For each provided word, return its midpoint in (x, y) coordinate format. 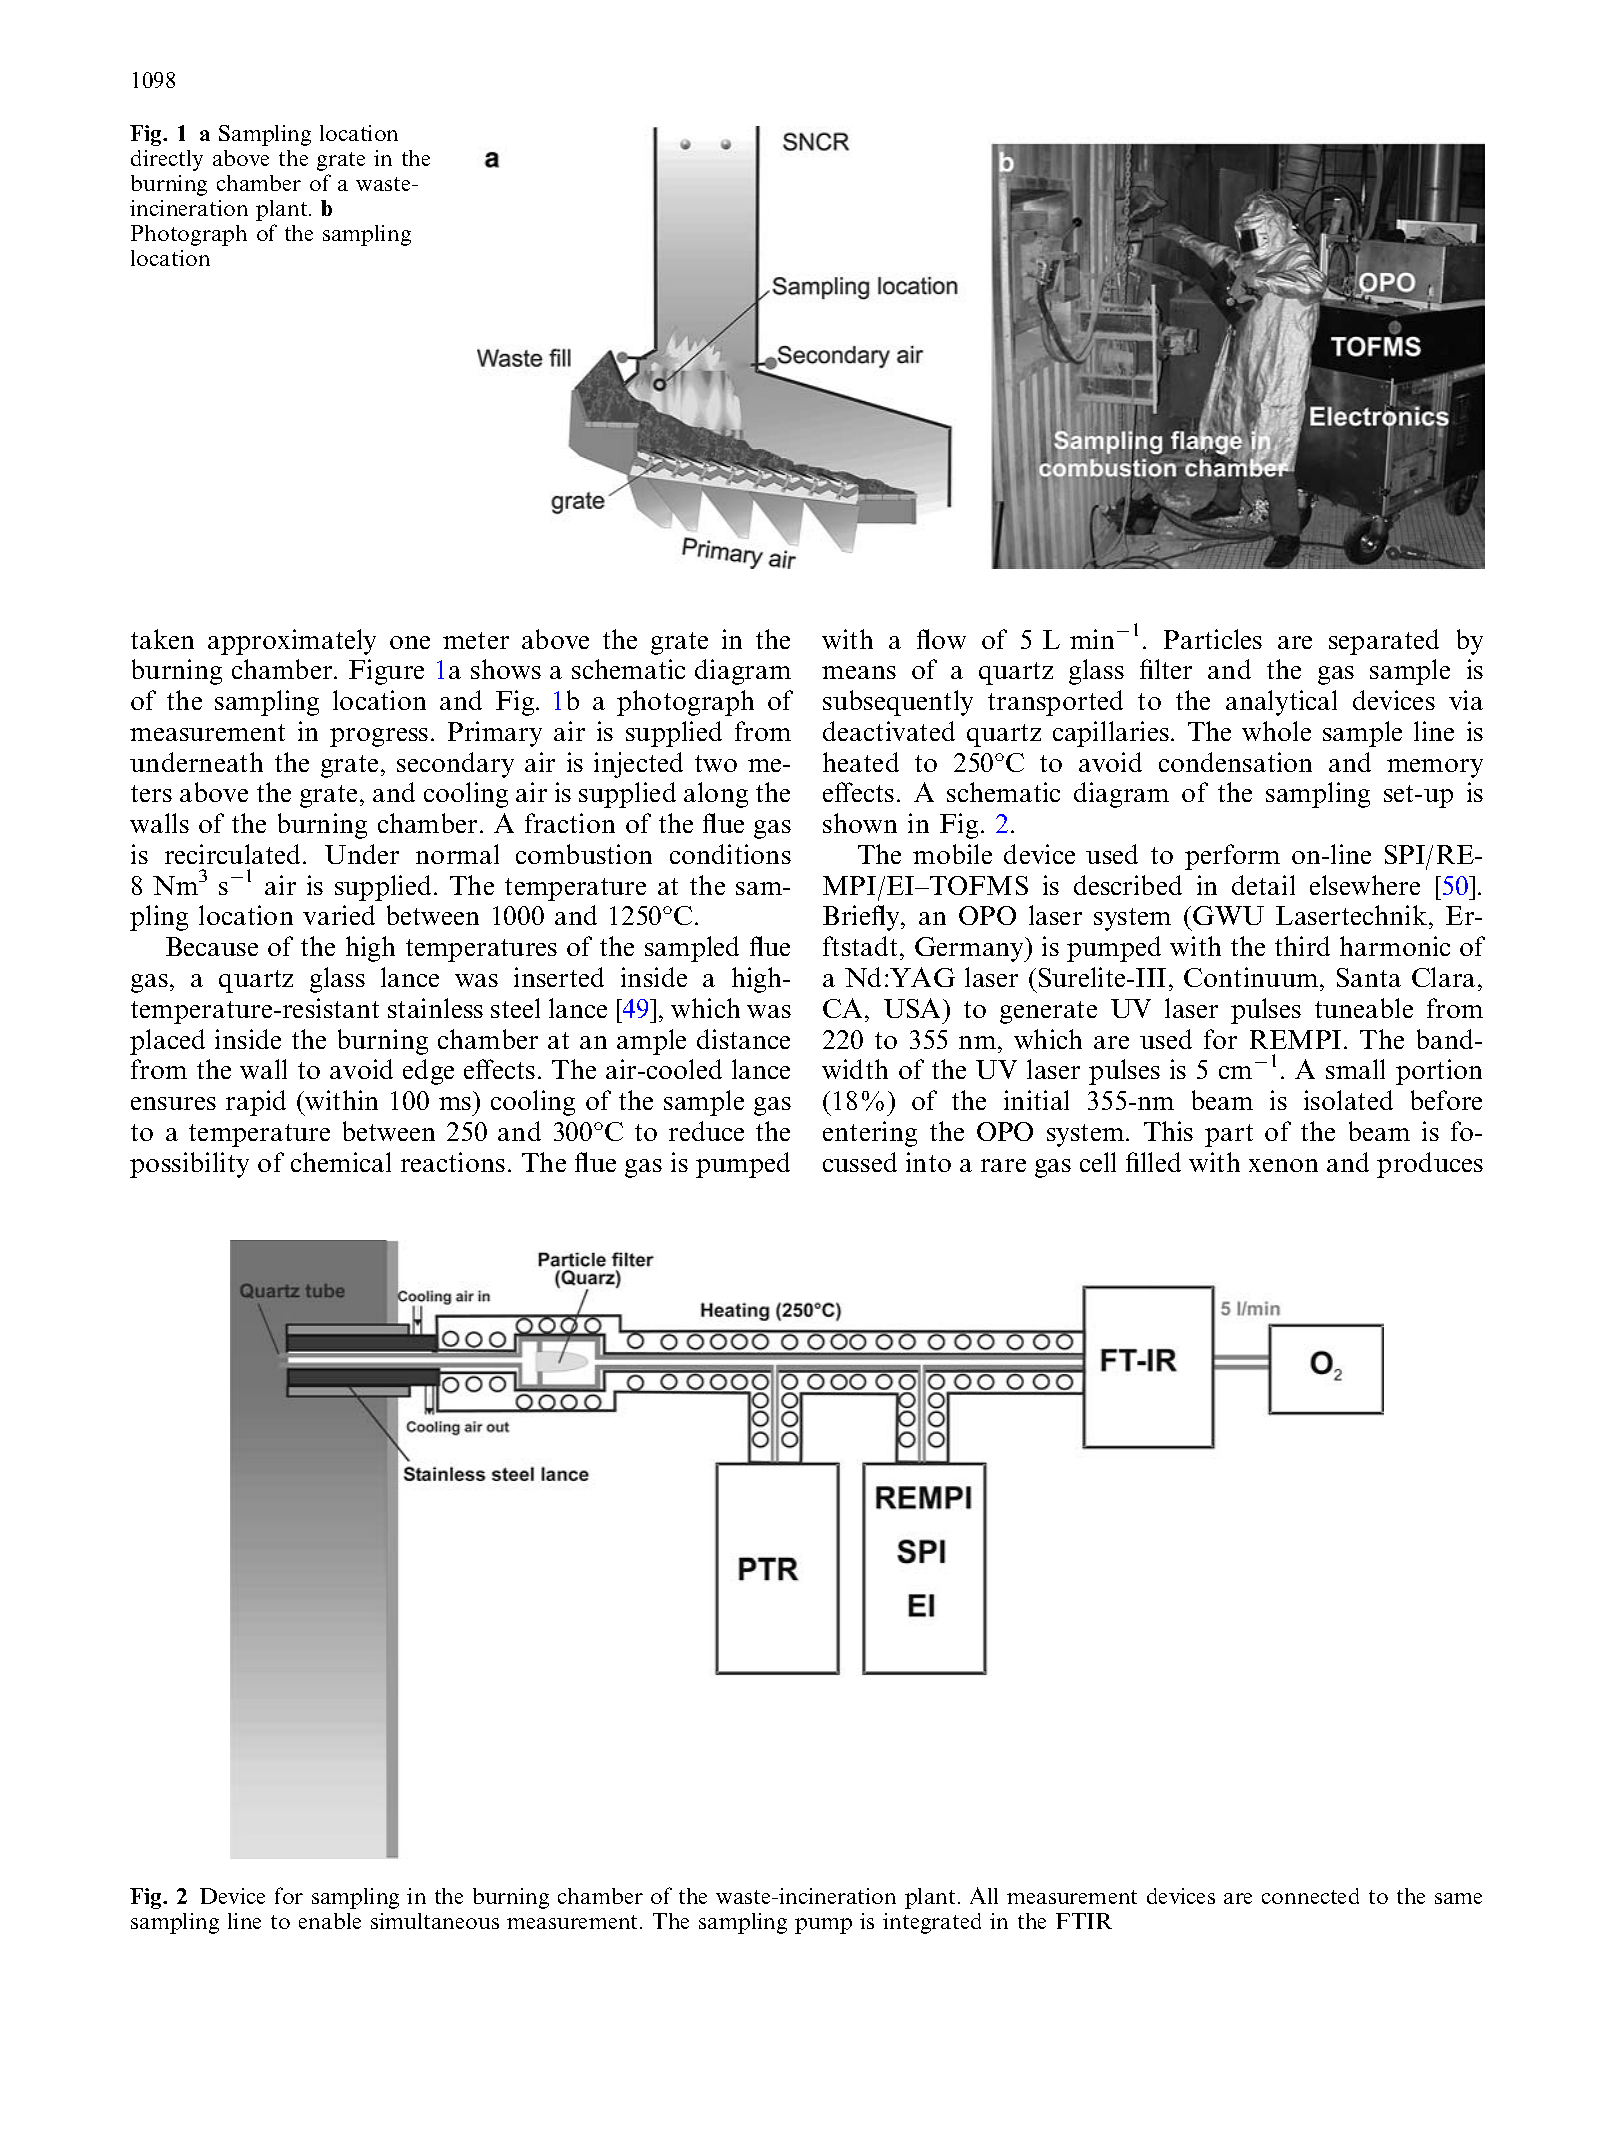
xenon (1283, 1165)
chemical (341, 1162)
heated (861, 762)
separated (1384, 642)
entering (870, 1134)
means (859, 672)
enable (330, 1921)
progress (379, 737)
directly (167, 160)
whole (1276, 731)
